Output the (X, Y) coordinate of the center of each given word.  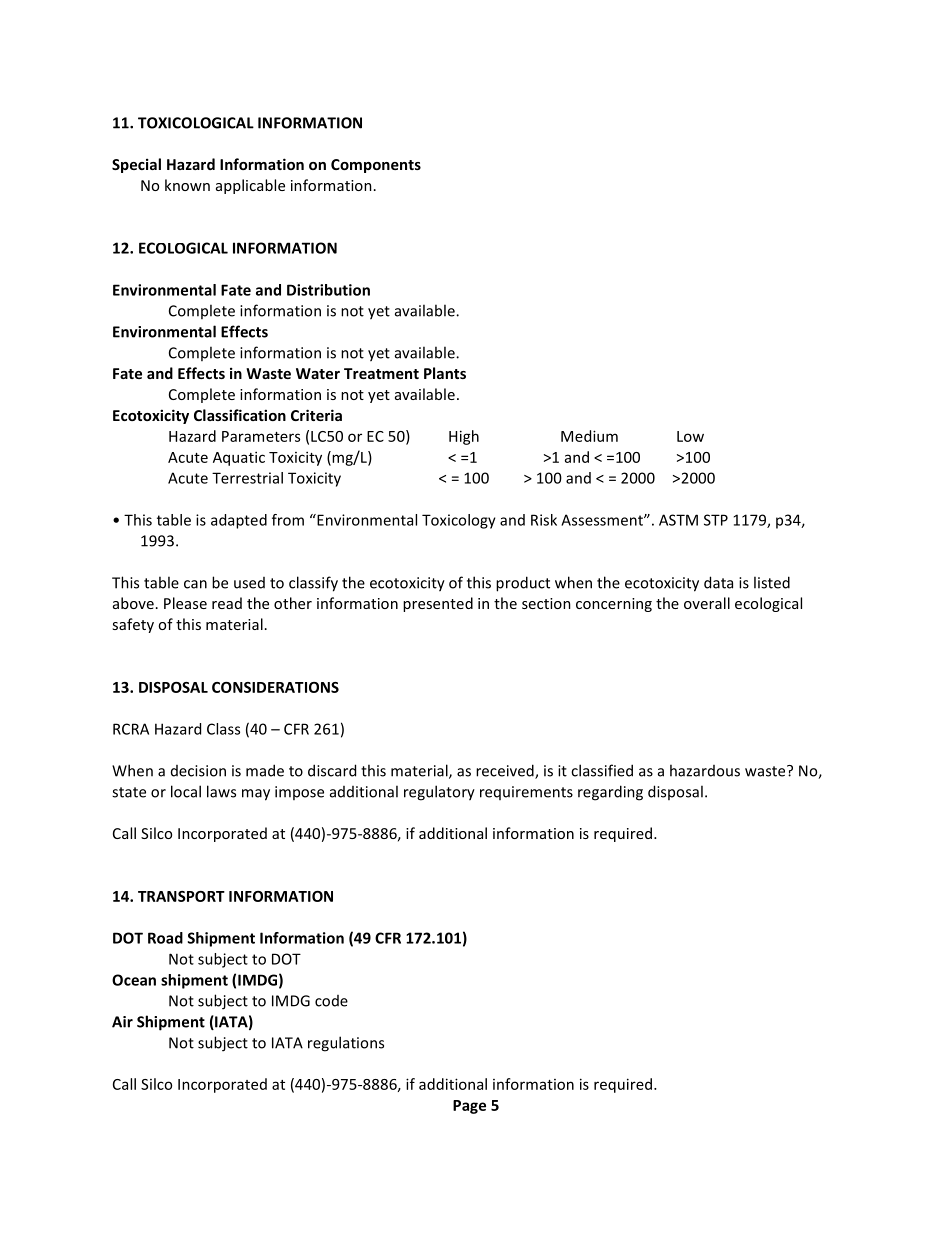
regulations (346, 1044)
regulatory (439, 793)
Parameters (261, 436)
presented (438, 604)
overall (707, 603)
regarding (610, 793)
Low (690, 436)
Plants (445, 373)
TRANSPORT (181, 896)
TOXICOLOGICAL (196, 123)
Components (376, 166)
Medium (589, 436)
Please (185, 603)
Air (122, 1022)
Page (469, 1107)
